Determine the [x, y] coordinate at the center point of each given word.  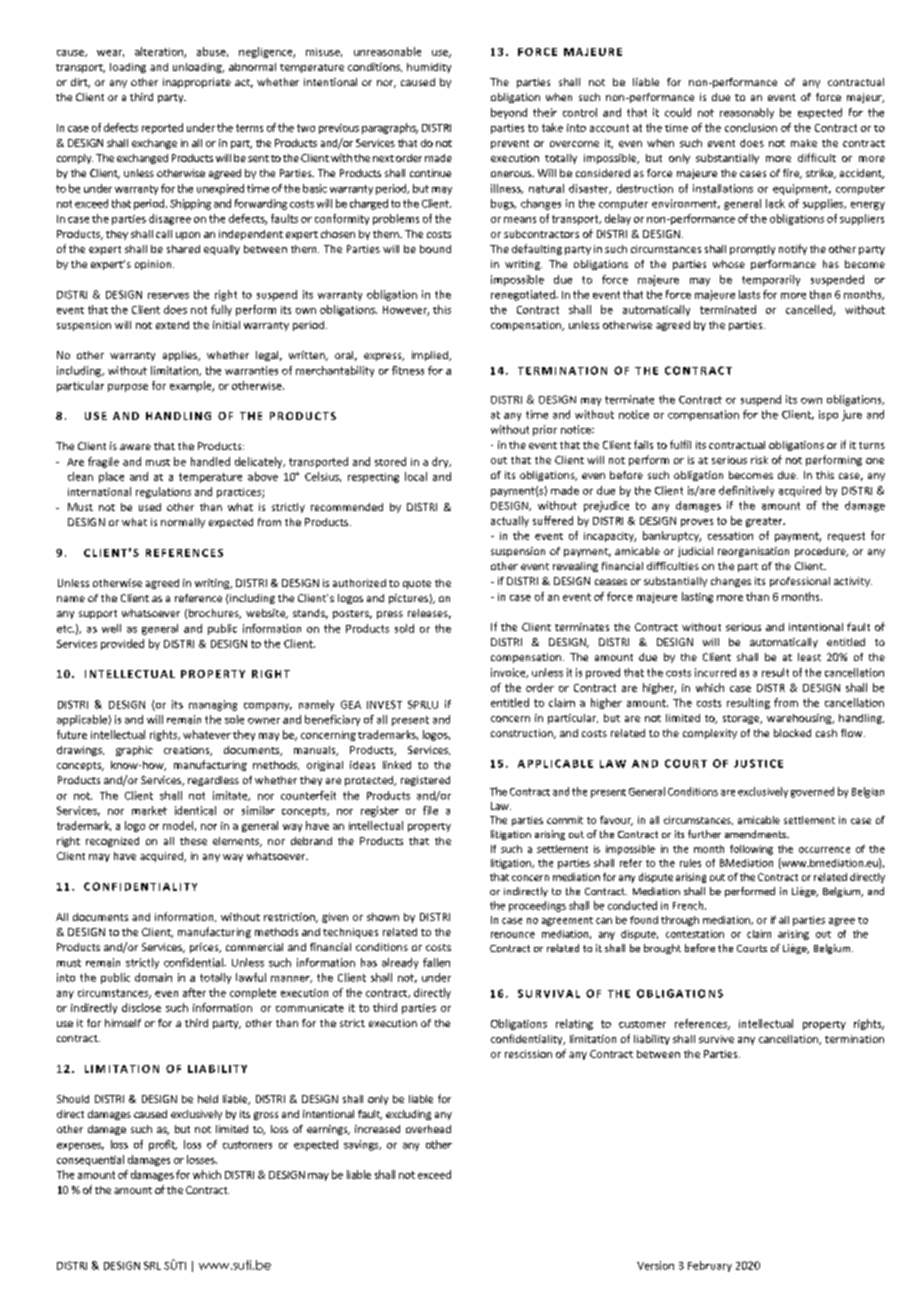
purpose [128, 388]
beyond [509, 113]
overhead [428, 1129]
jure [852, 415]
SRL [152, 1265]
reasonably [747, 113]
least [809, 657]
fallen [436, 962]
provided [122, 644]
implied [431, 356]
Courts [752, 948]
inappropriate [197, 83]
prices [205, 948]
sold [404, 628]
